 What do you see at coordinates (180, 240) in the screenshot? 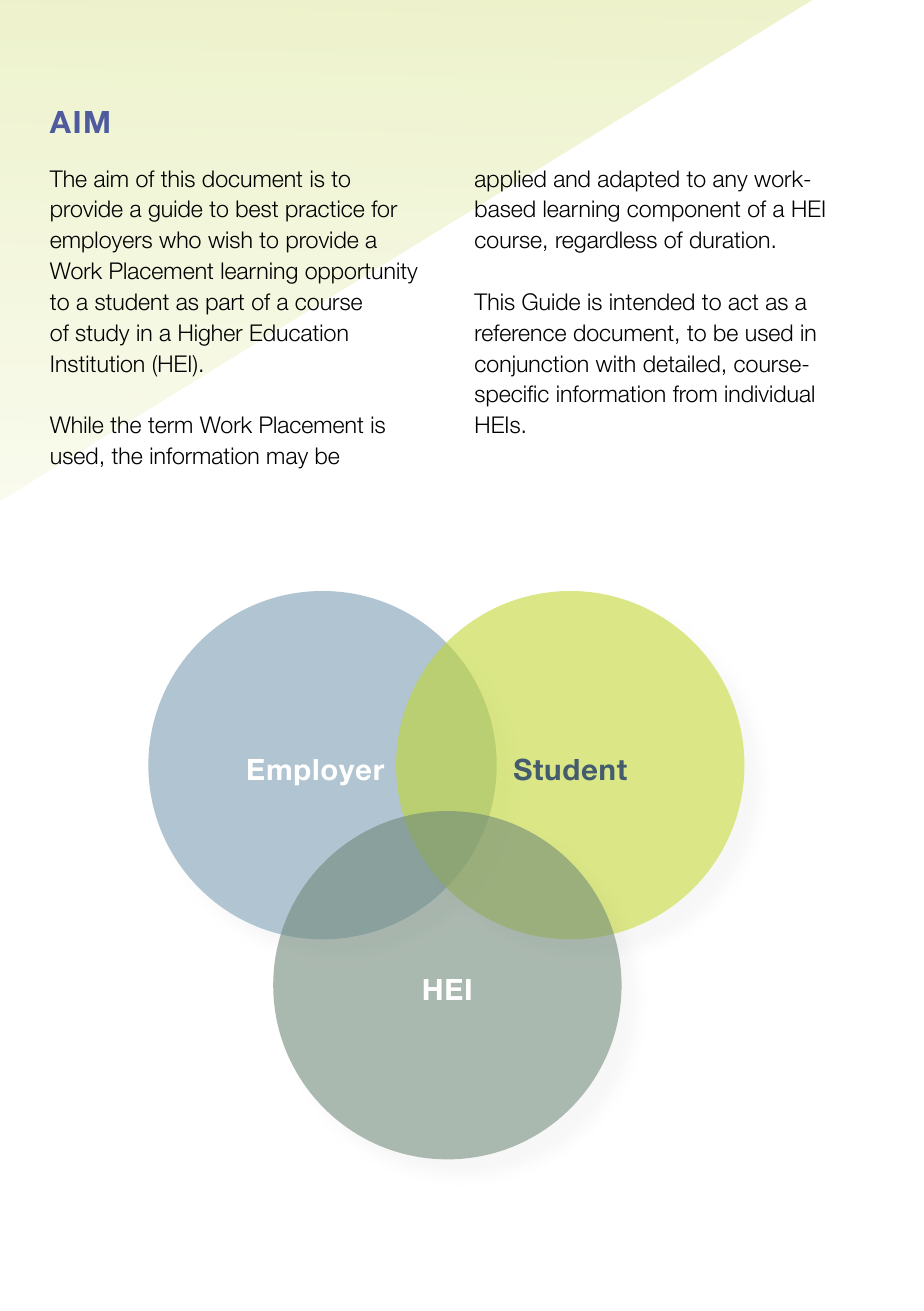
I see `who` at bounding box center [180, 240].
